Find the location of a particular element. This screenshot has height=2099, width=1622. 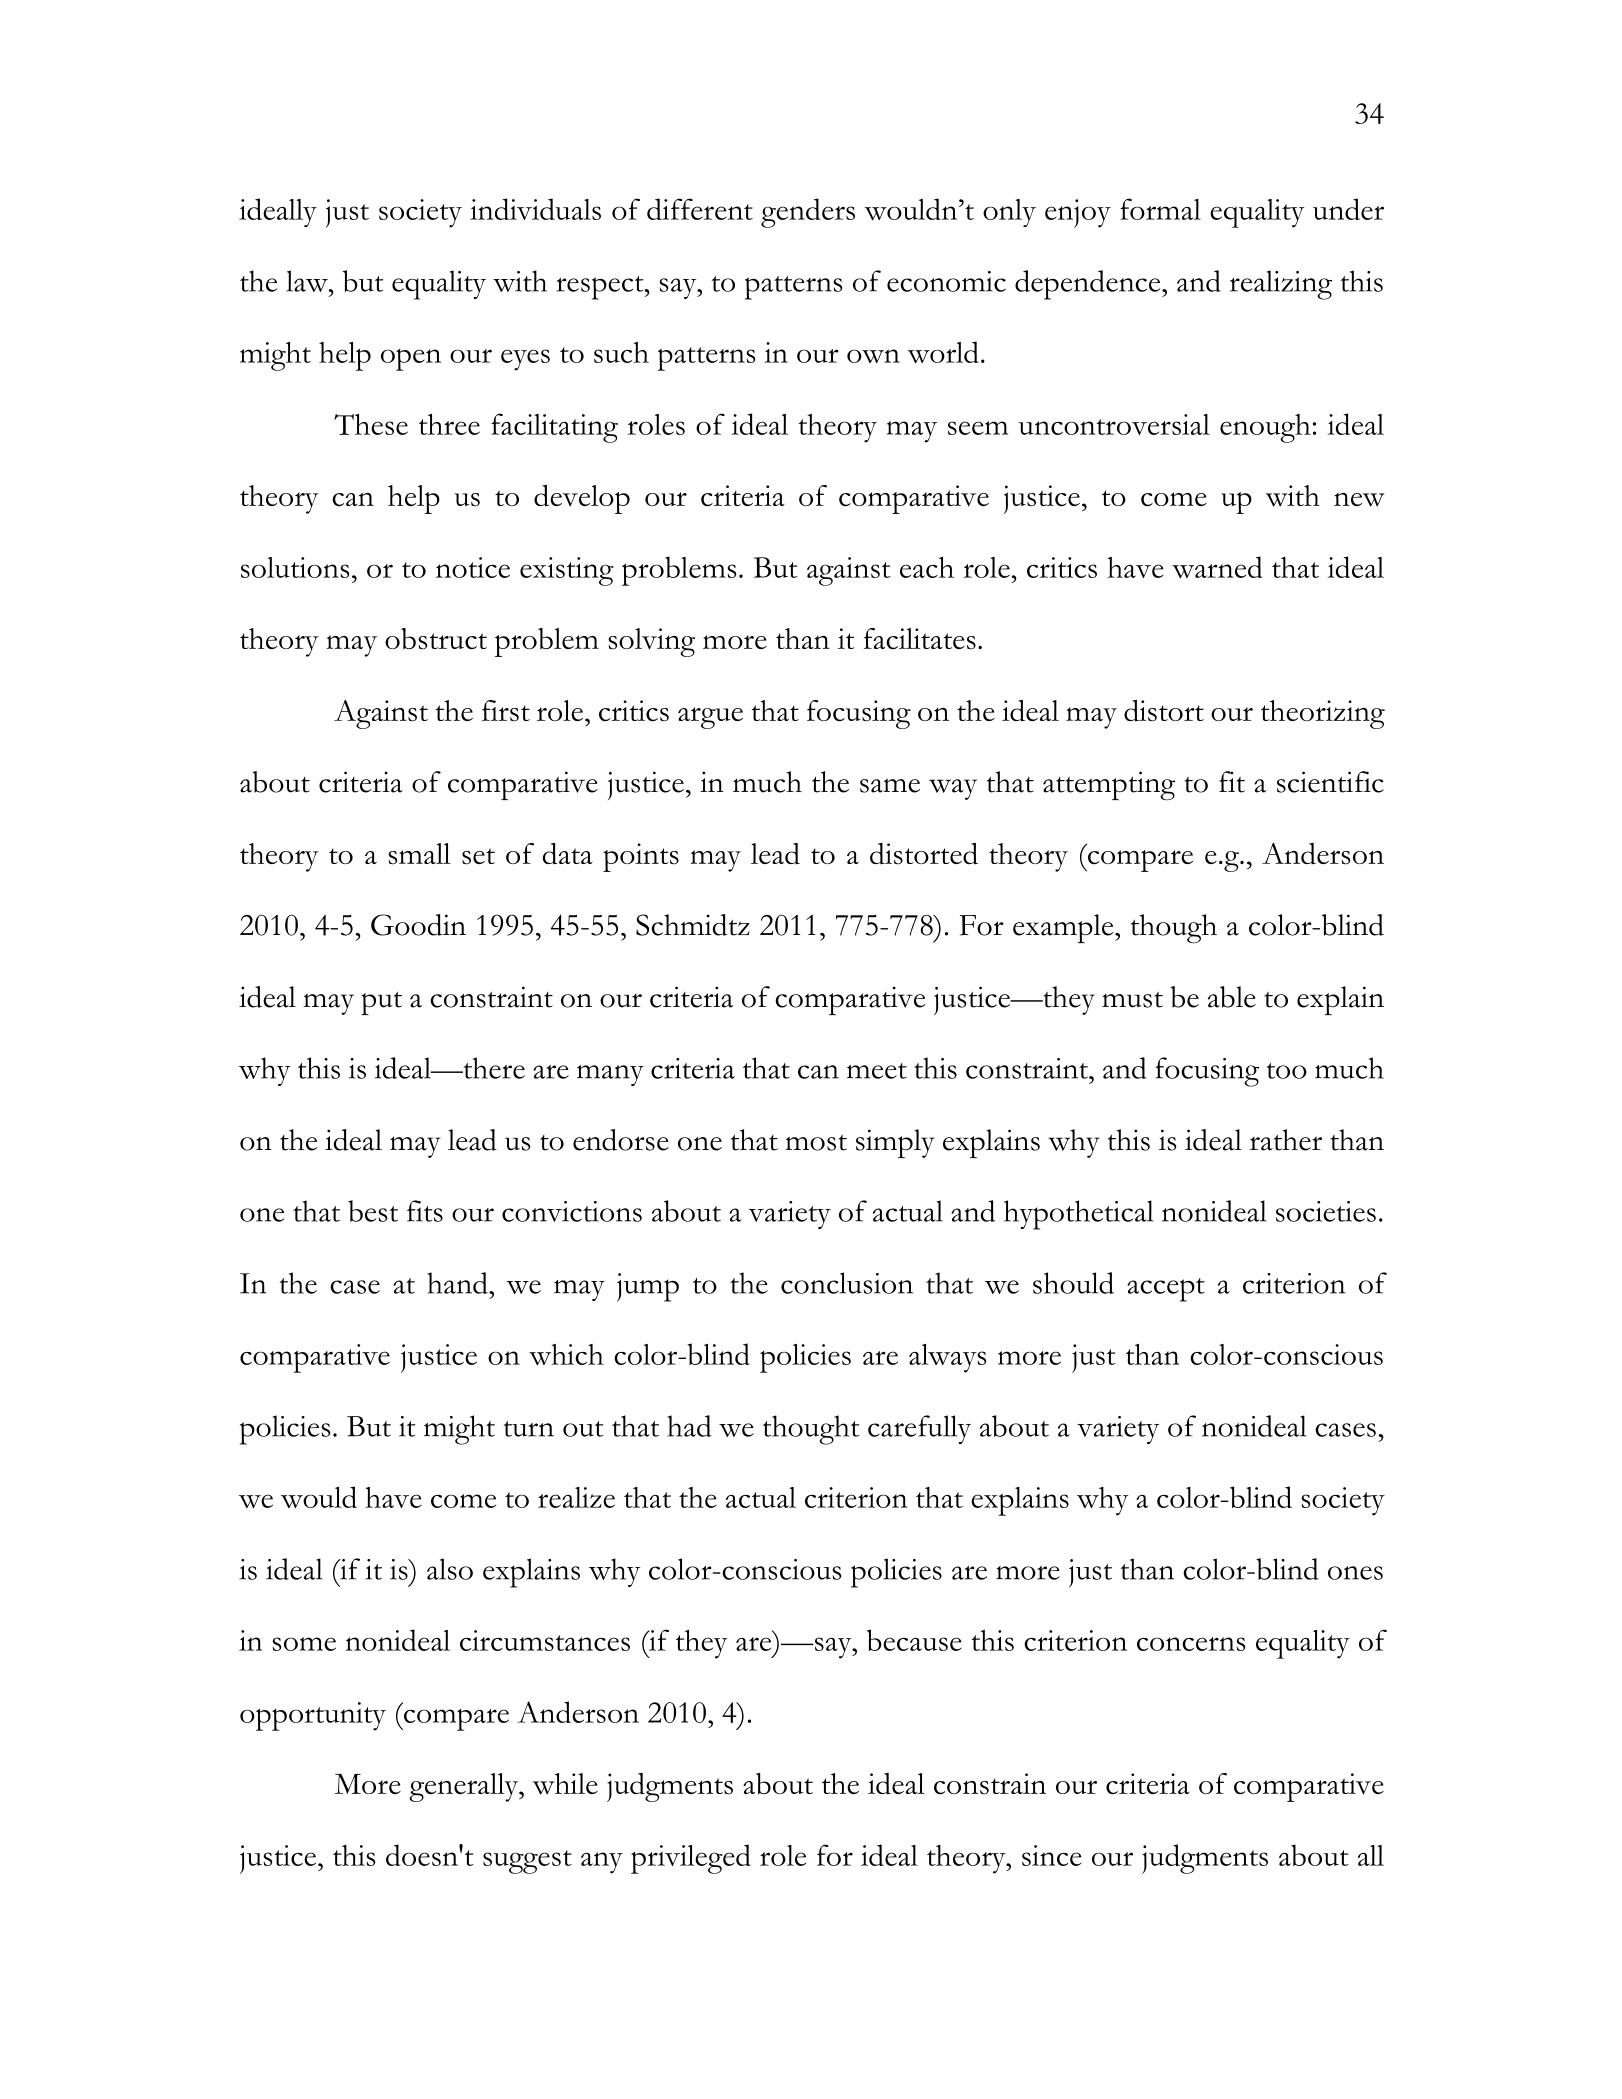

suggest is located at coordinates (527, 1862).
